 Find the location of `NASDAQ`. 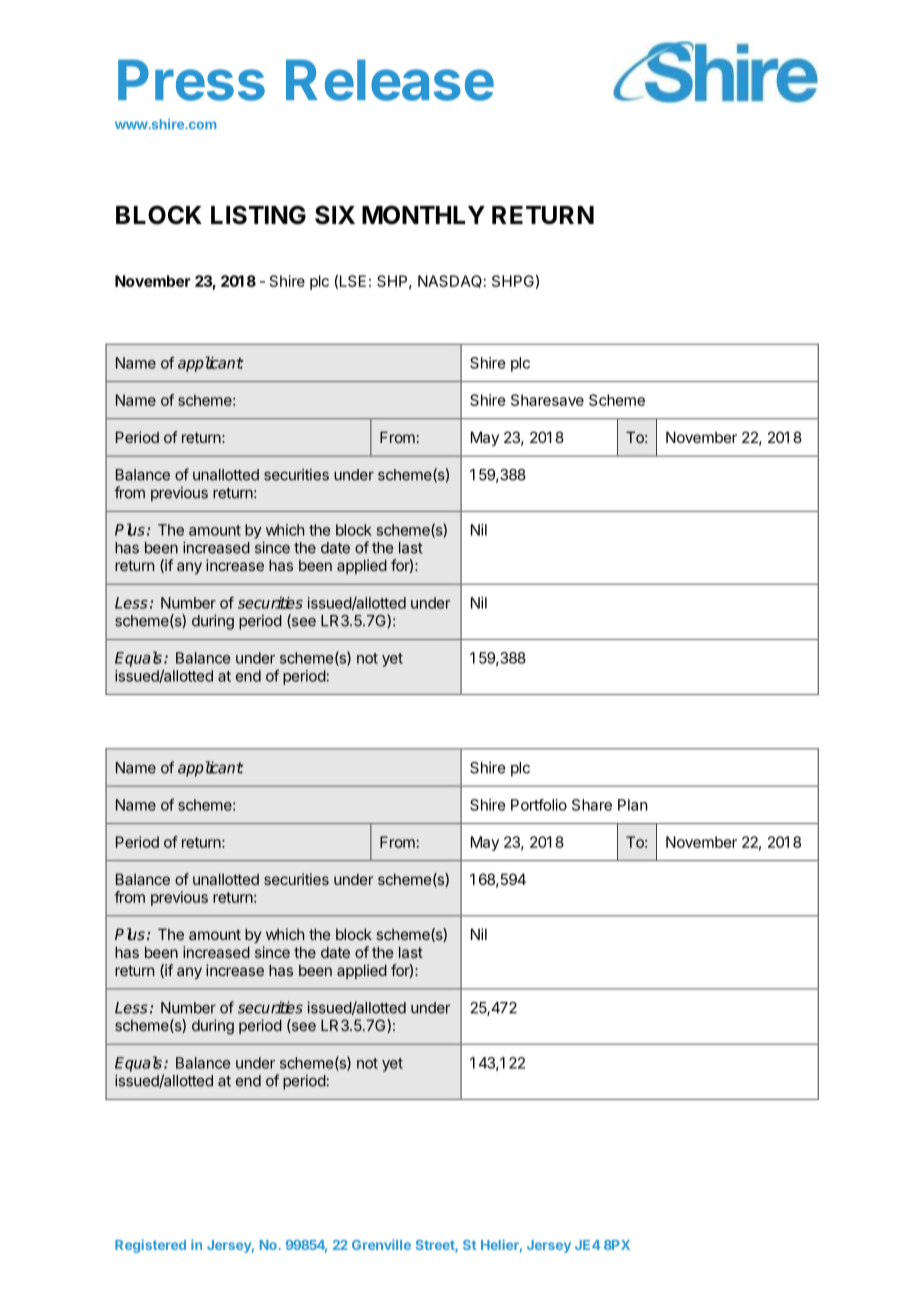

NASDAQ is located at coordinates (450, 281).
